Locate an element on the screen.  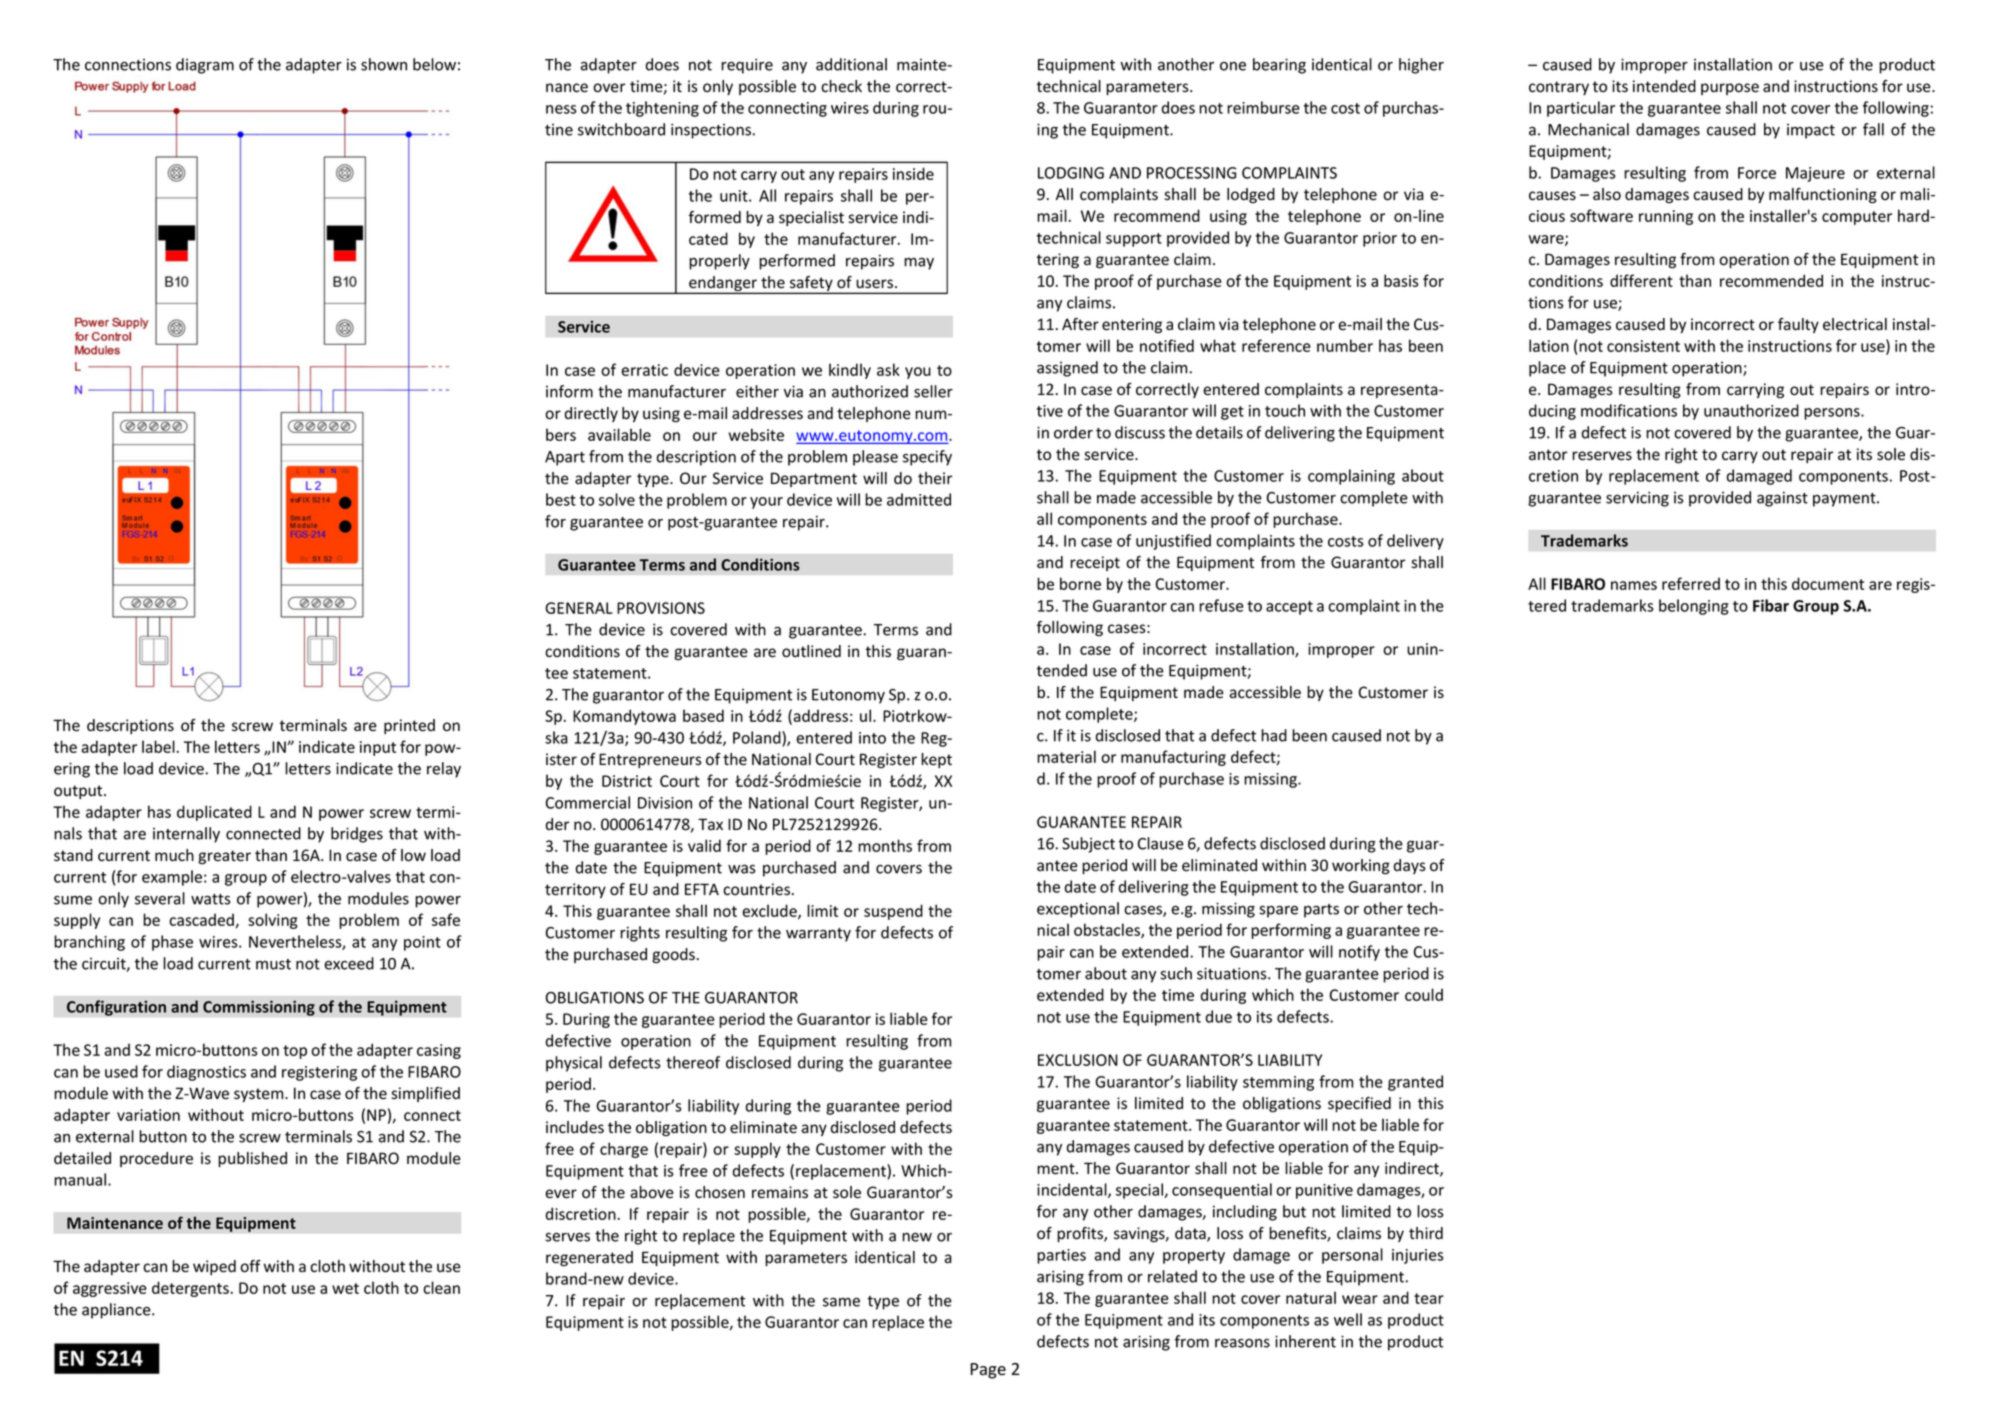
Page is located at coordinates (988, 1371).
